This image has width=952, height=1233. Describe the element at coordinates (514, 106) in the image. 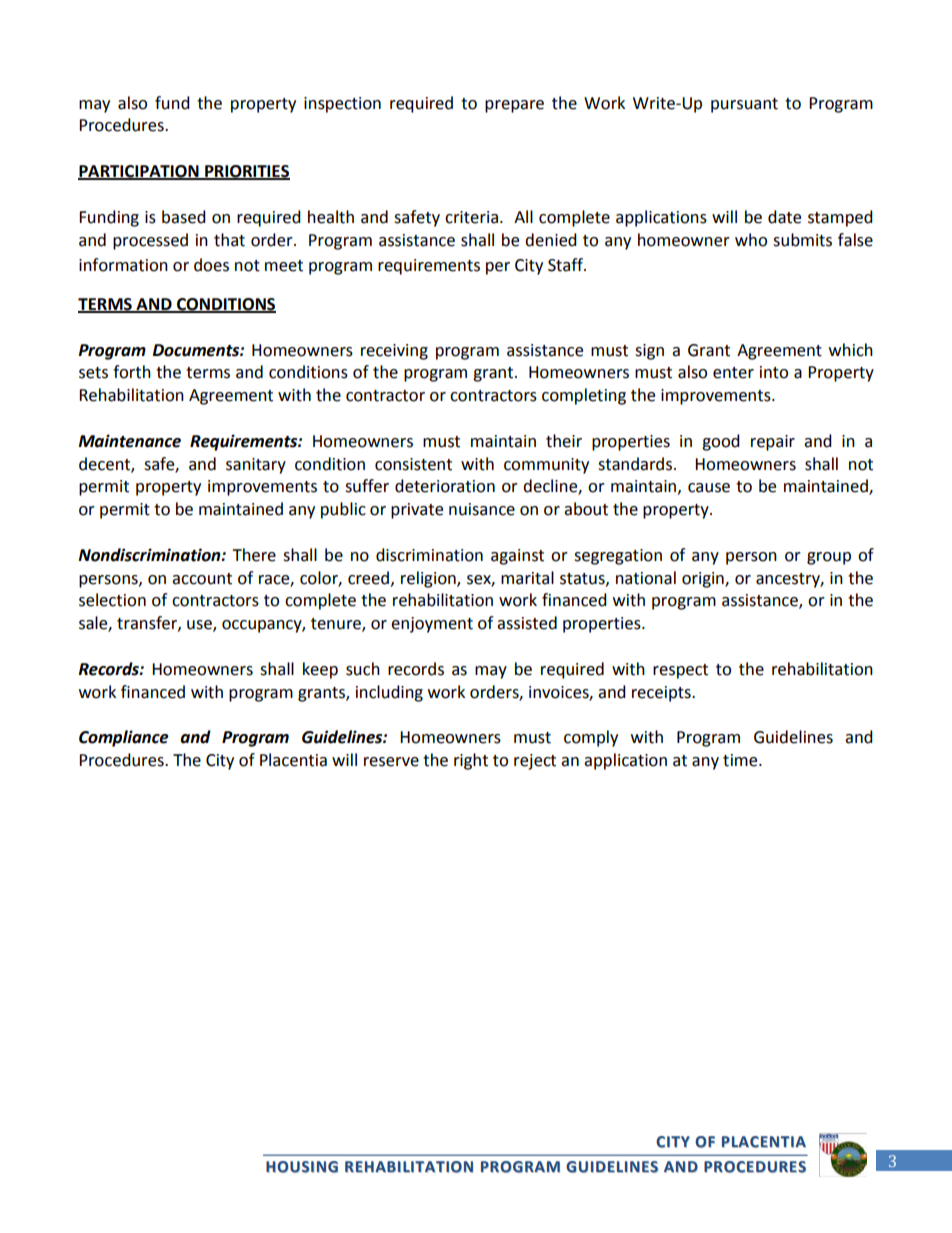

I see `prepare` at that location.
